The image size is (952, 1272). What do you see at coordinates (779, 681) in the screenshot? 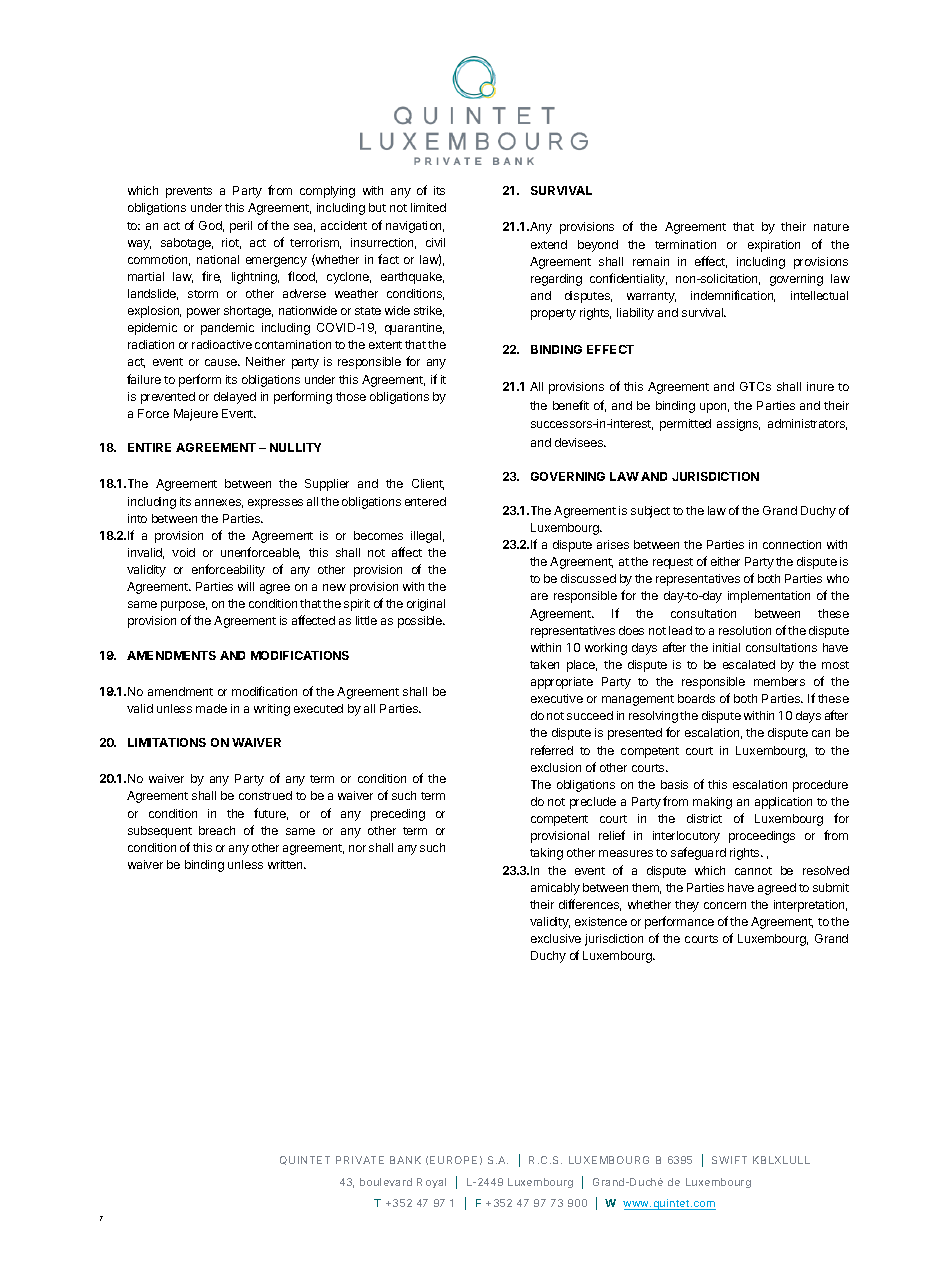
I see `members` at bounding box center [779, 681].
